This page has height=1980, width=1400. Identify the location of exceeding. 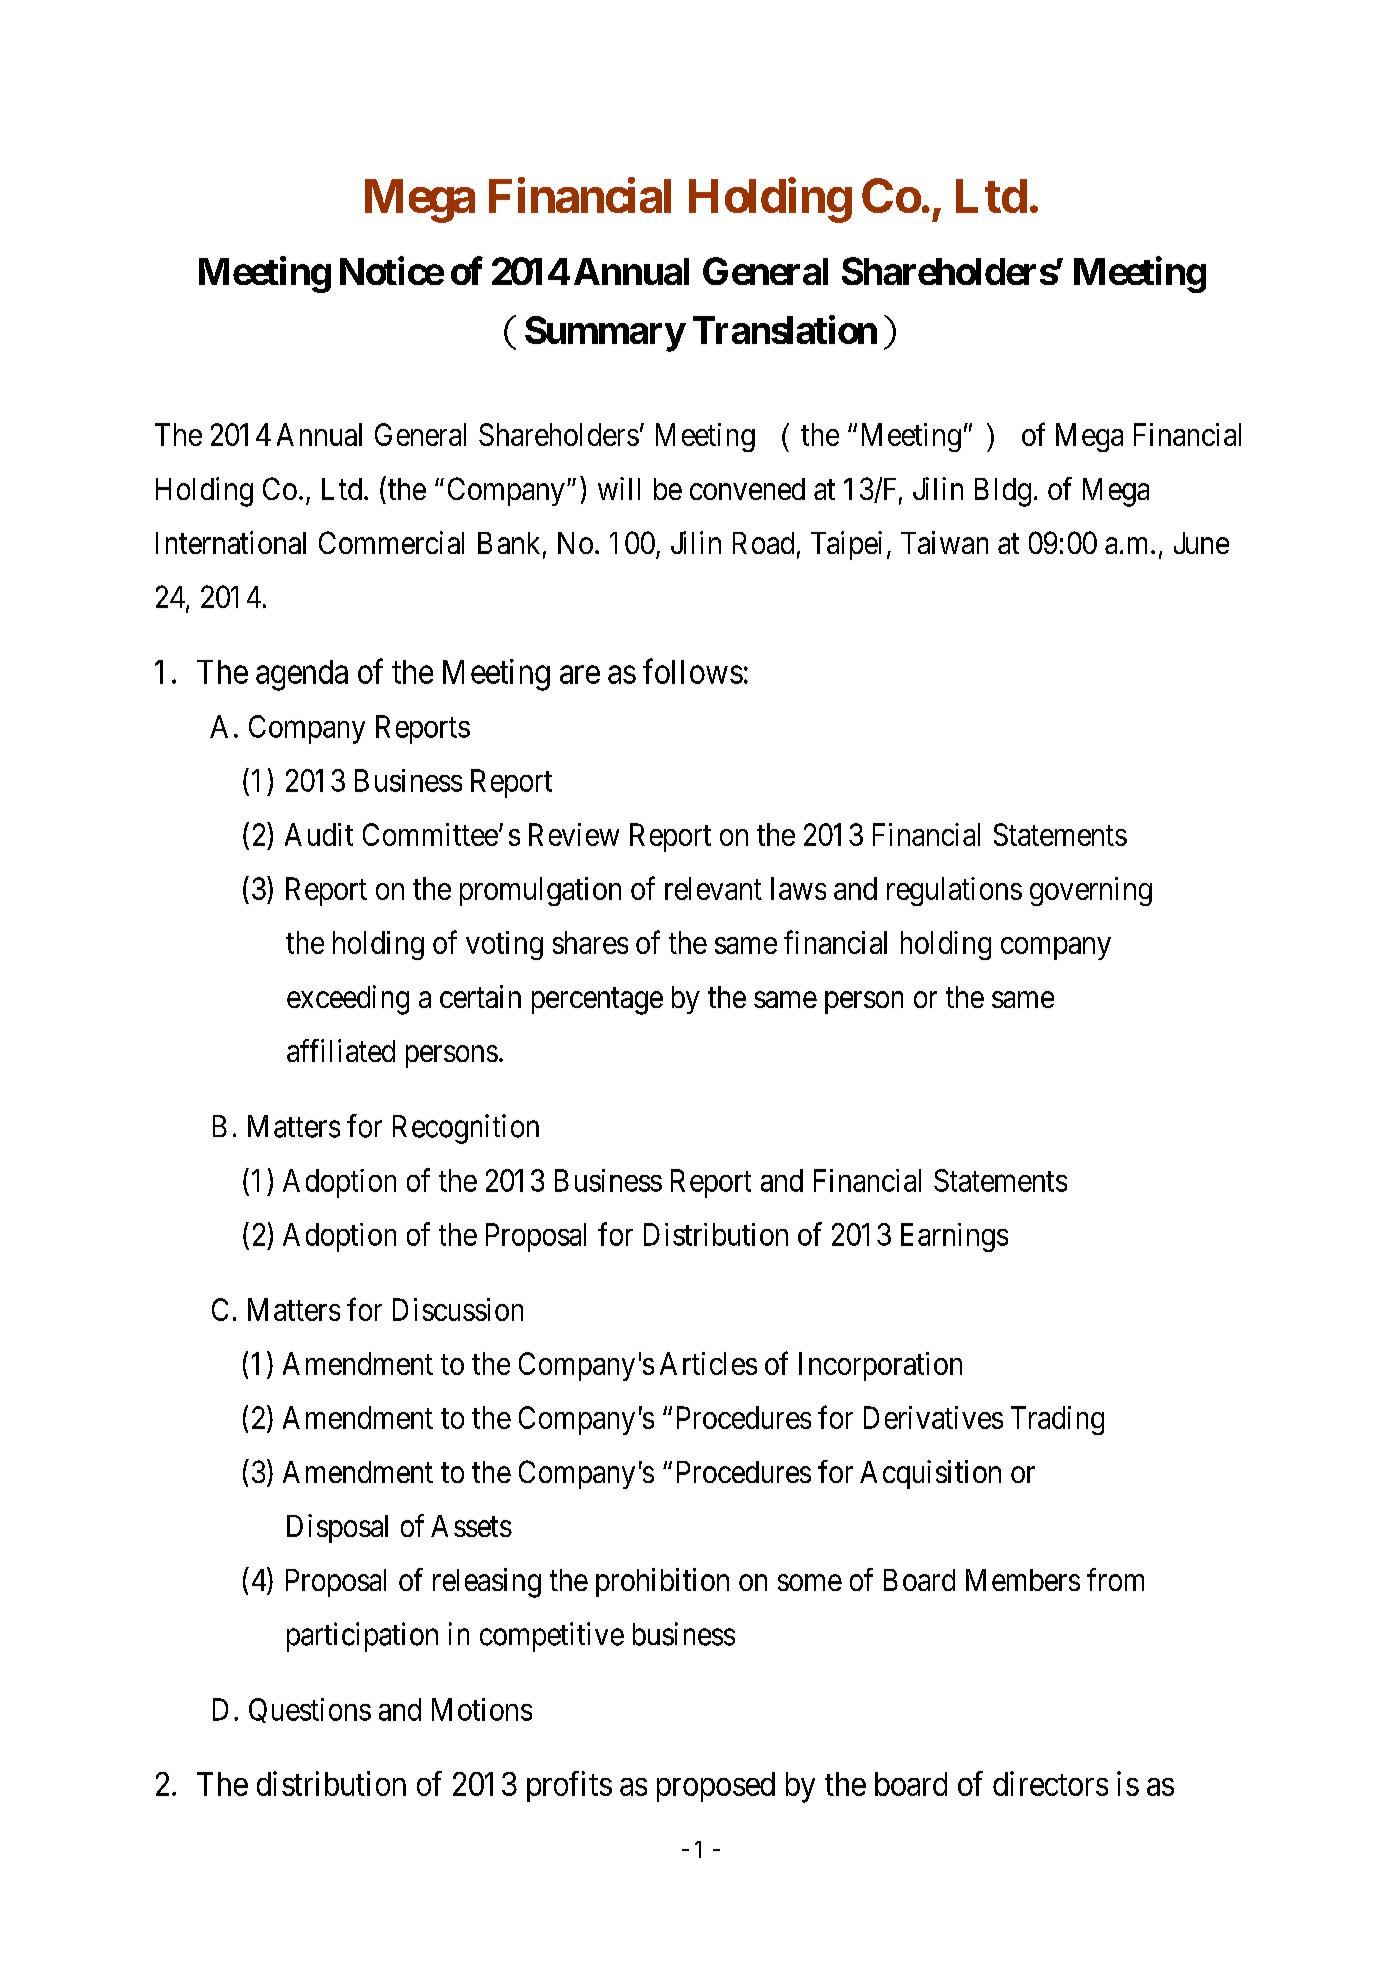
(348, 1000).
